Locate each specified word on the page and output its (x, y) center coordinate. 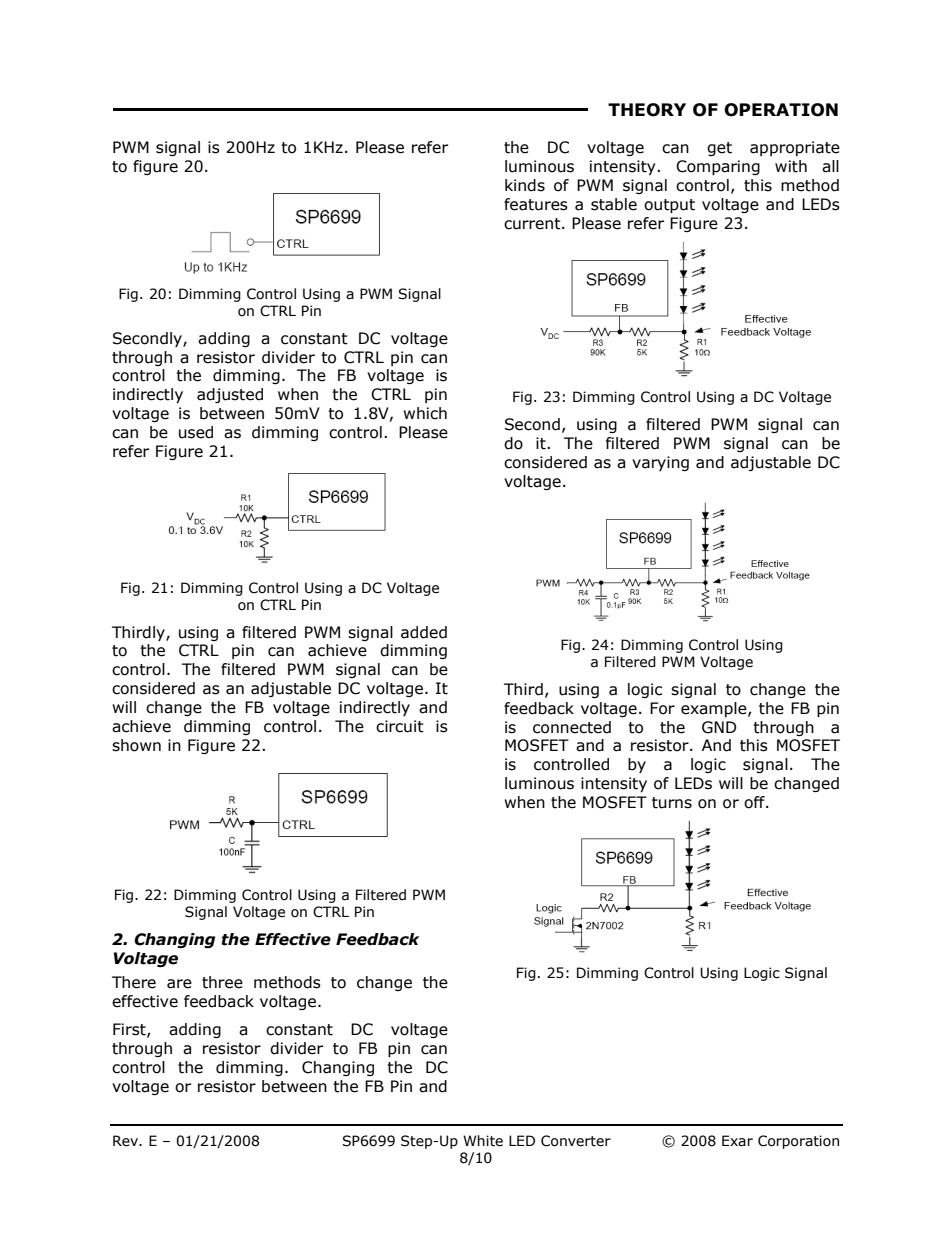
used (196, 432)
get (719, 149)
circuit (400, 726)
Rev (126, 1141)
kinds (525, 185)
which (425, 413)
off (755, 802)
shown (136, 745)
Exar (737, 1141)
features (536, 204)
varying (660, 463)
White (483, 1141)
